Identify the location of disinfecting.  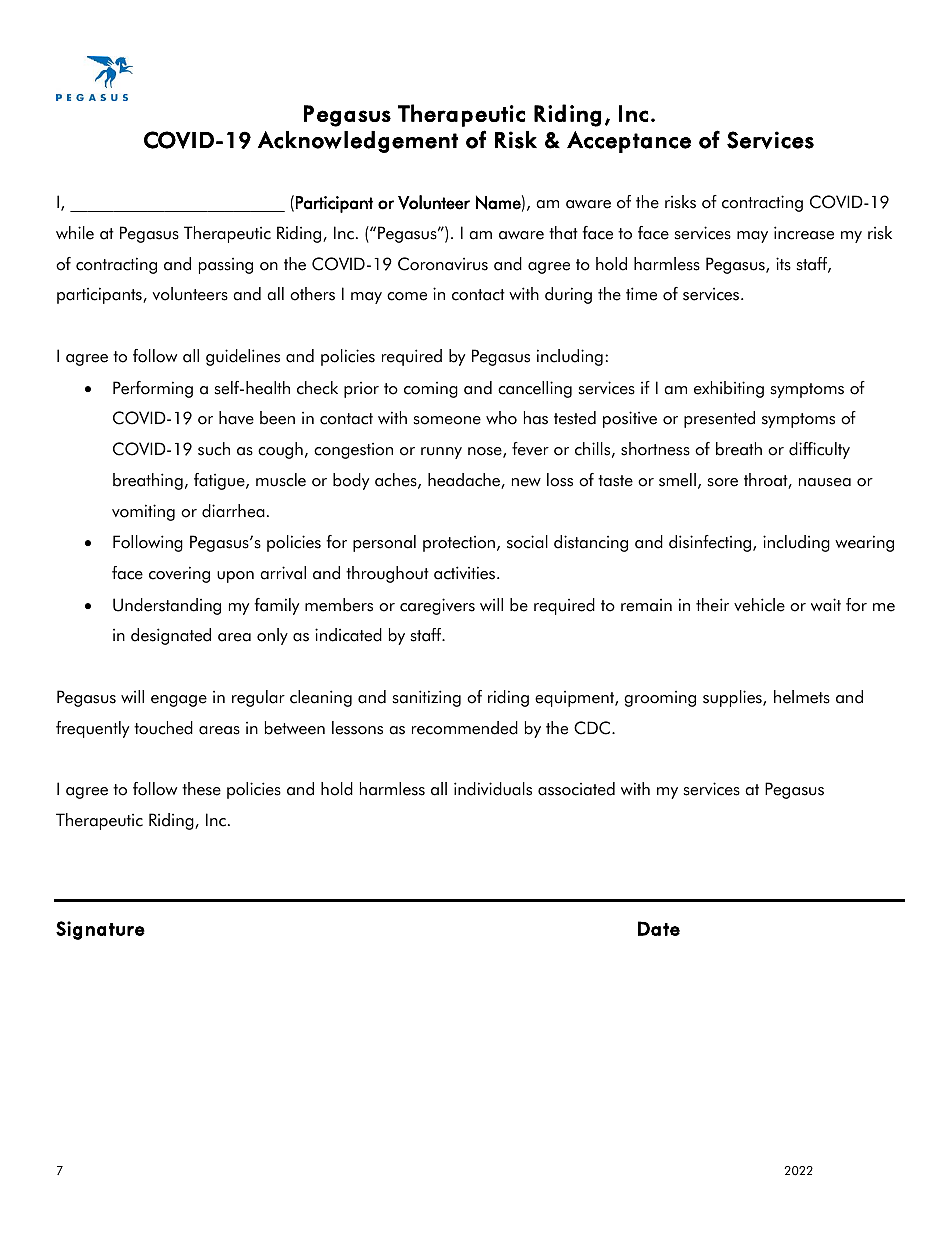
(711, 543).
